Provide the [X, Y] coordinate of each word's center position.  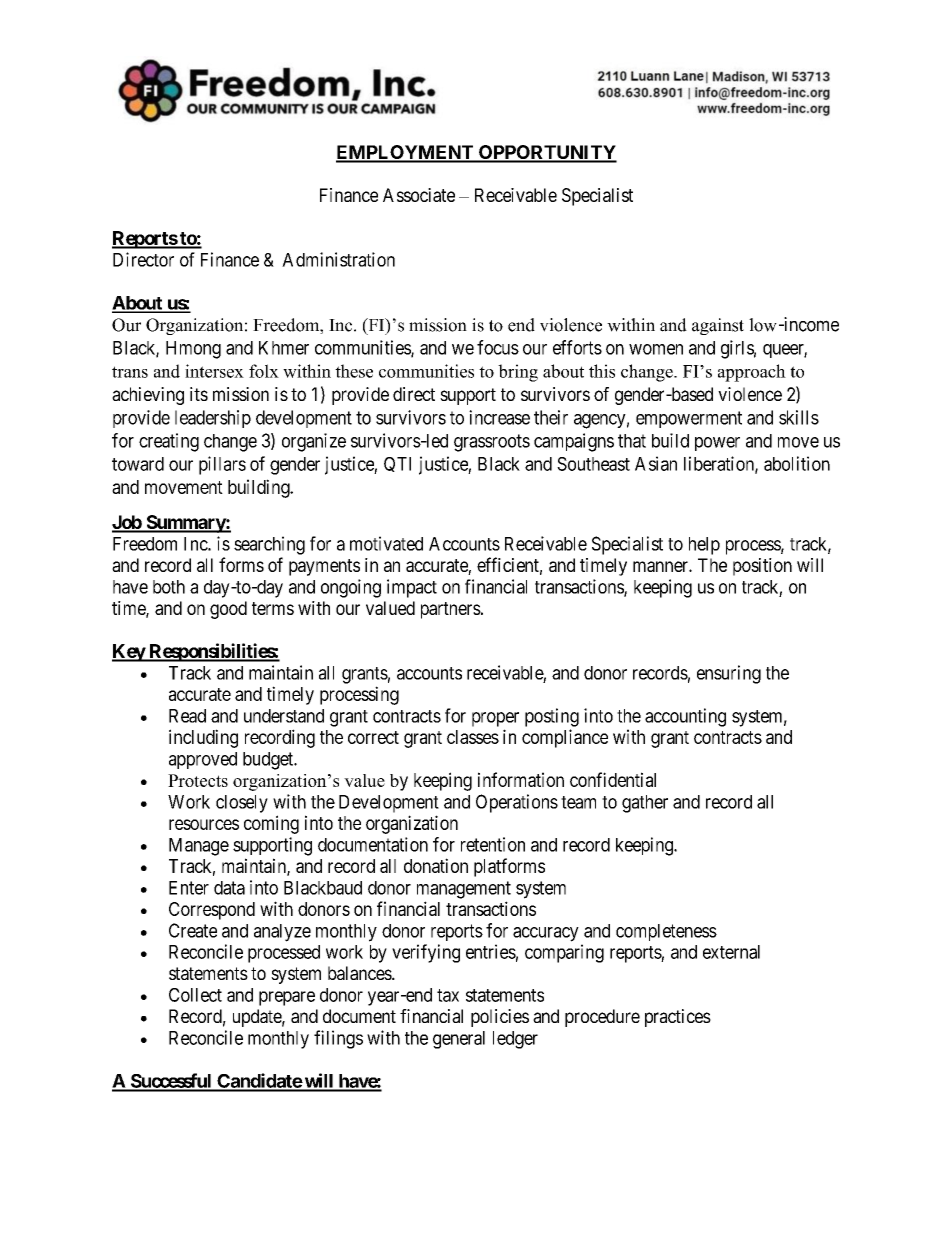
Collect [195, 995]
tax [448, 995]
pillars [222, 465]
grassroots [492, 443]
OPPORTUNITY [547, 153]
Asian [656, 463]
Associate [419, 195]
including [203, 738]
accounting [685, 717]
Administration [338, 259]
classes [473, 737]
